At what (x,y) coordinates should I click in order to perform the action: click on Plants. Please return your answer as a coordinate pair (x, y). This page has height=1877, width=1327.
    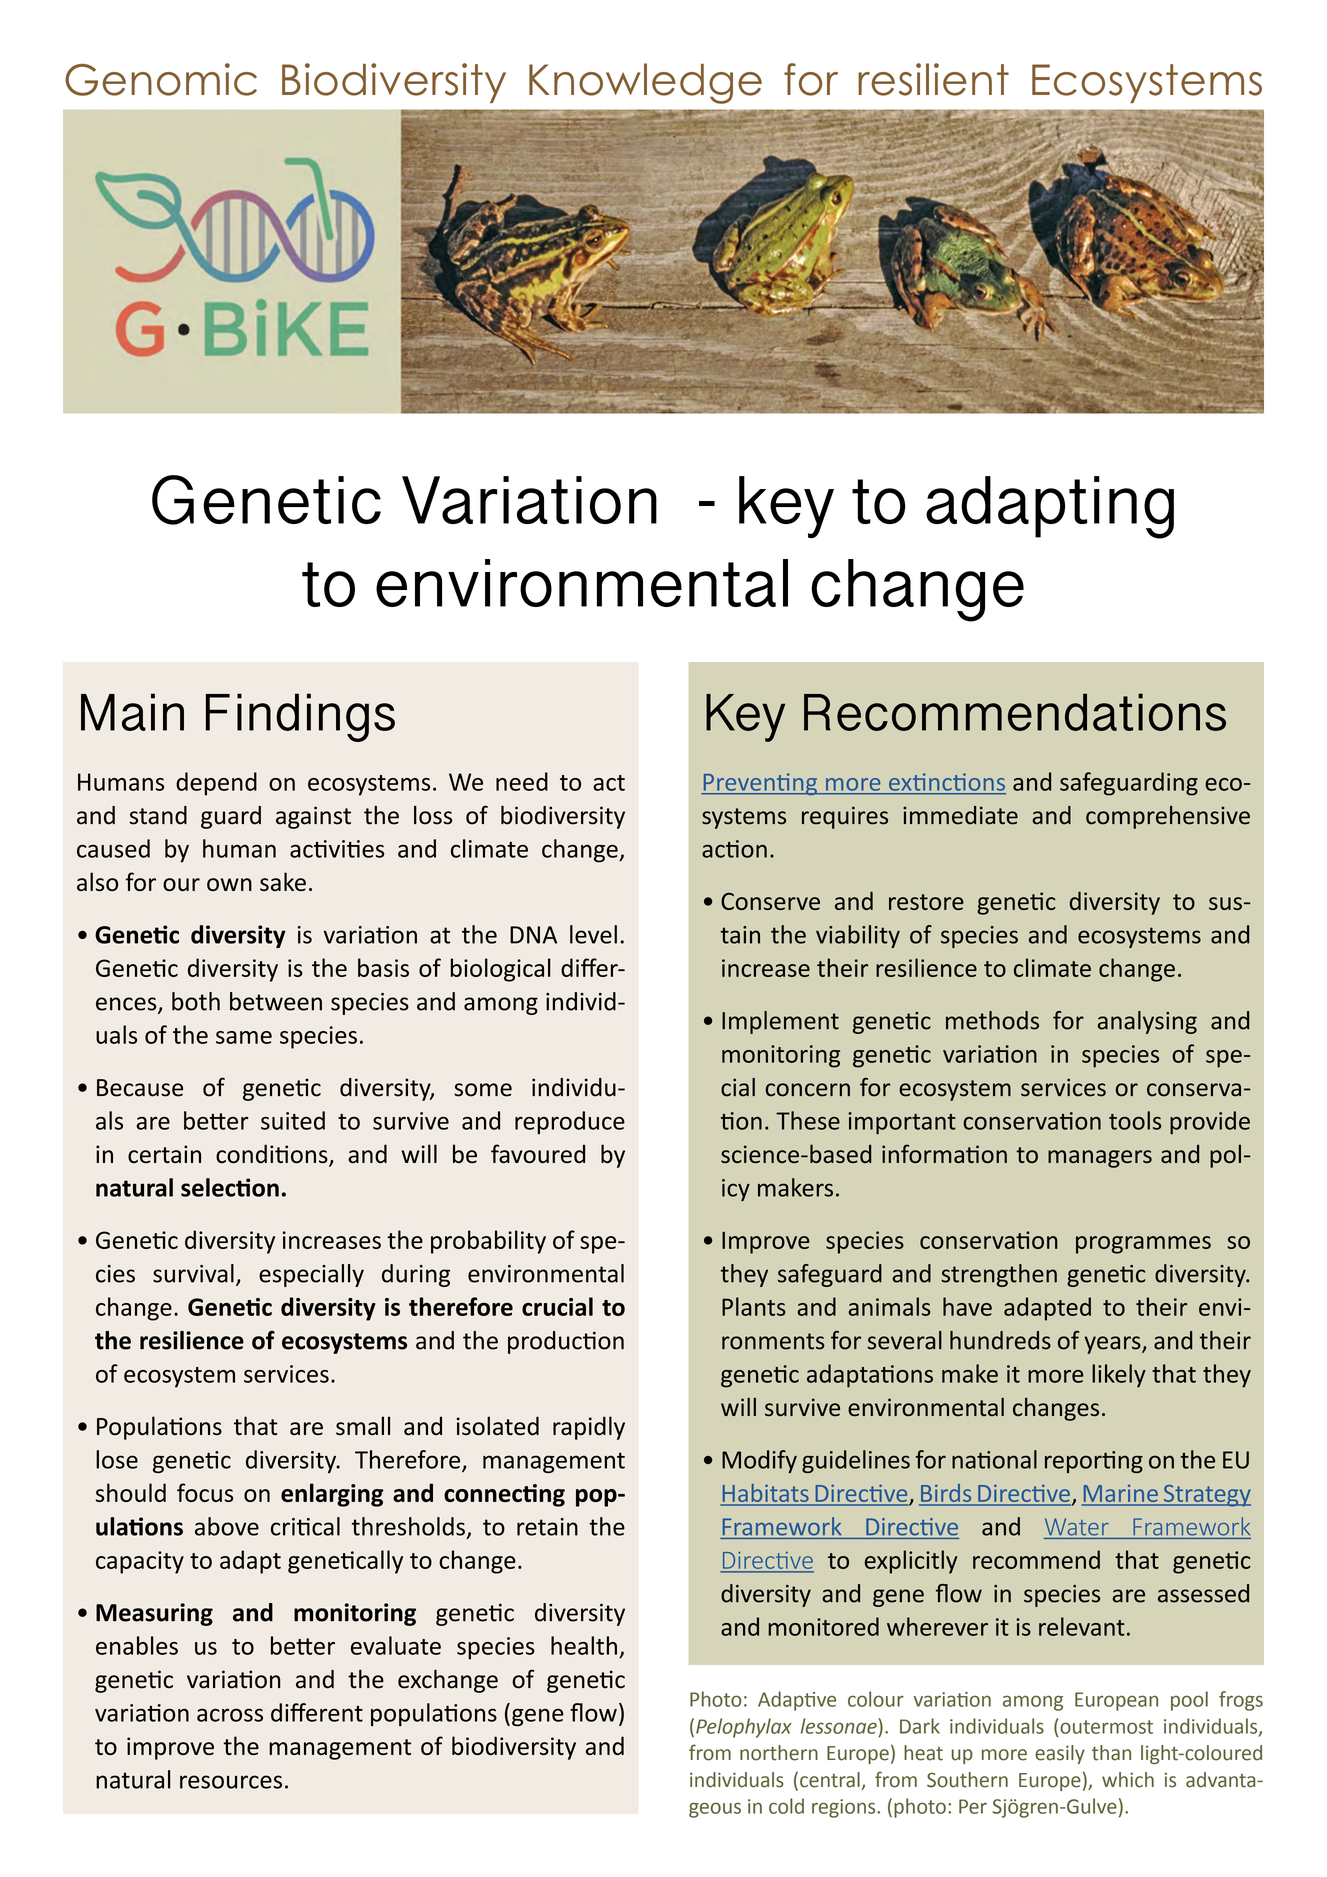
    Looking at the image, I should click on (754, 1306).
